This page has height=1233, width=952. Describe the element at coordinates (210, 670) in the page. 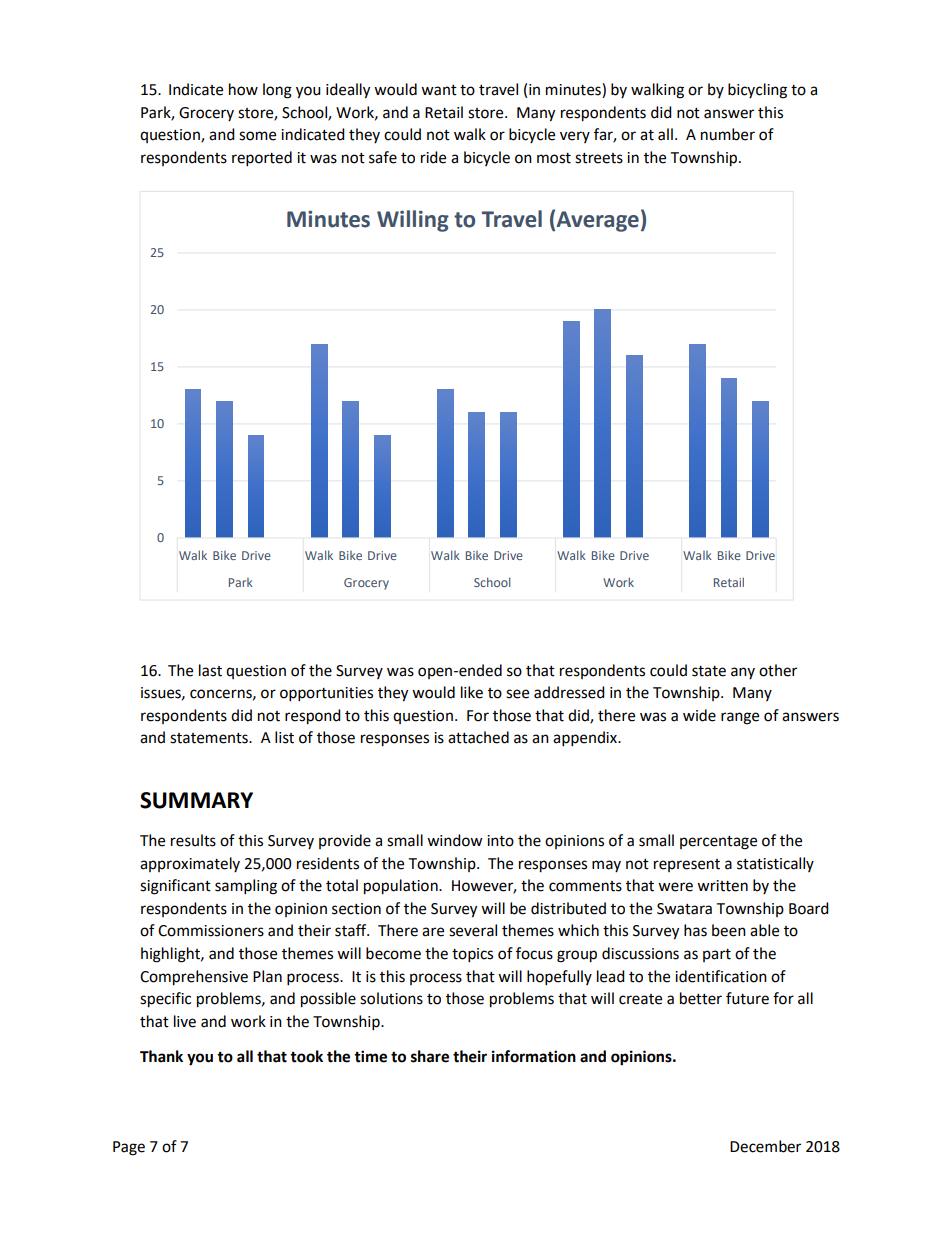

I see `last` at that location.
